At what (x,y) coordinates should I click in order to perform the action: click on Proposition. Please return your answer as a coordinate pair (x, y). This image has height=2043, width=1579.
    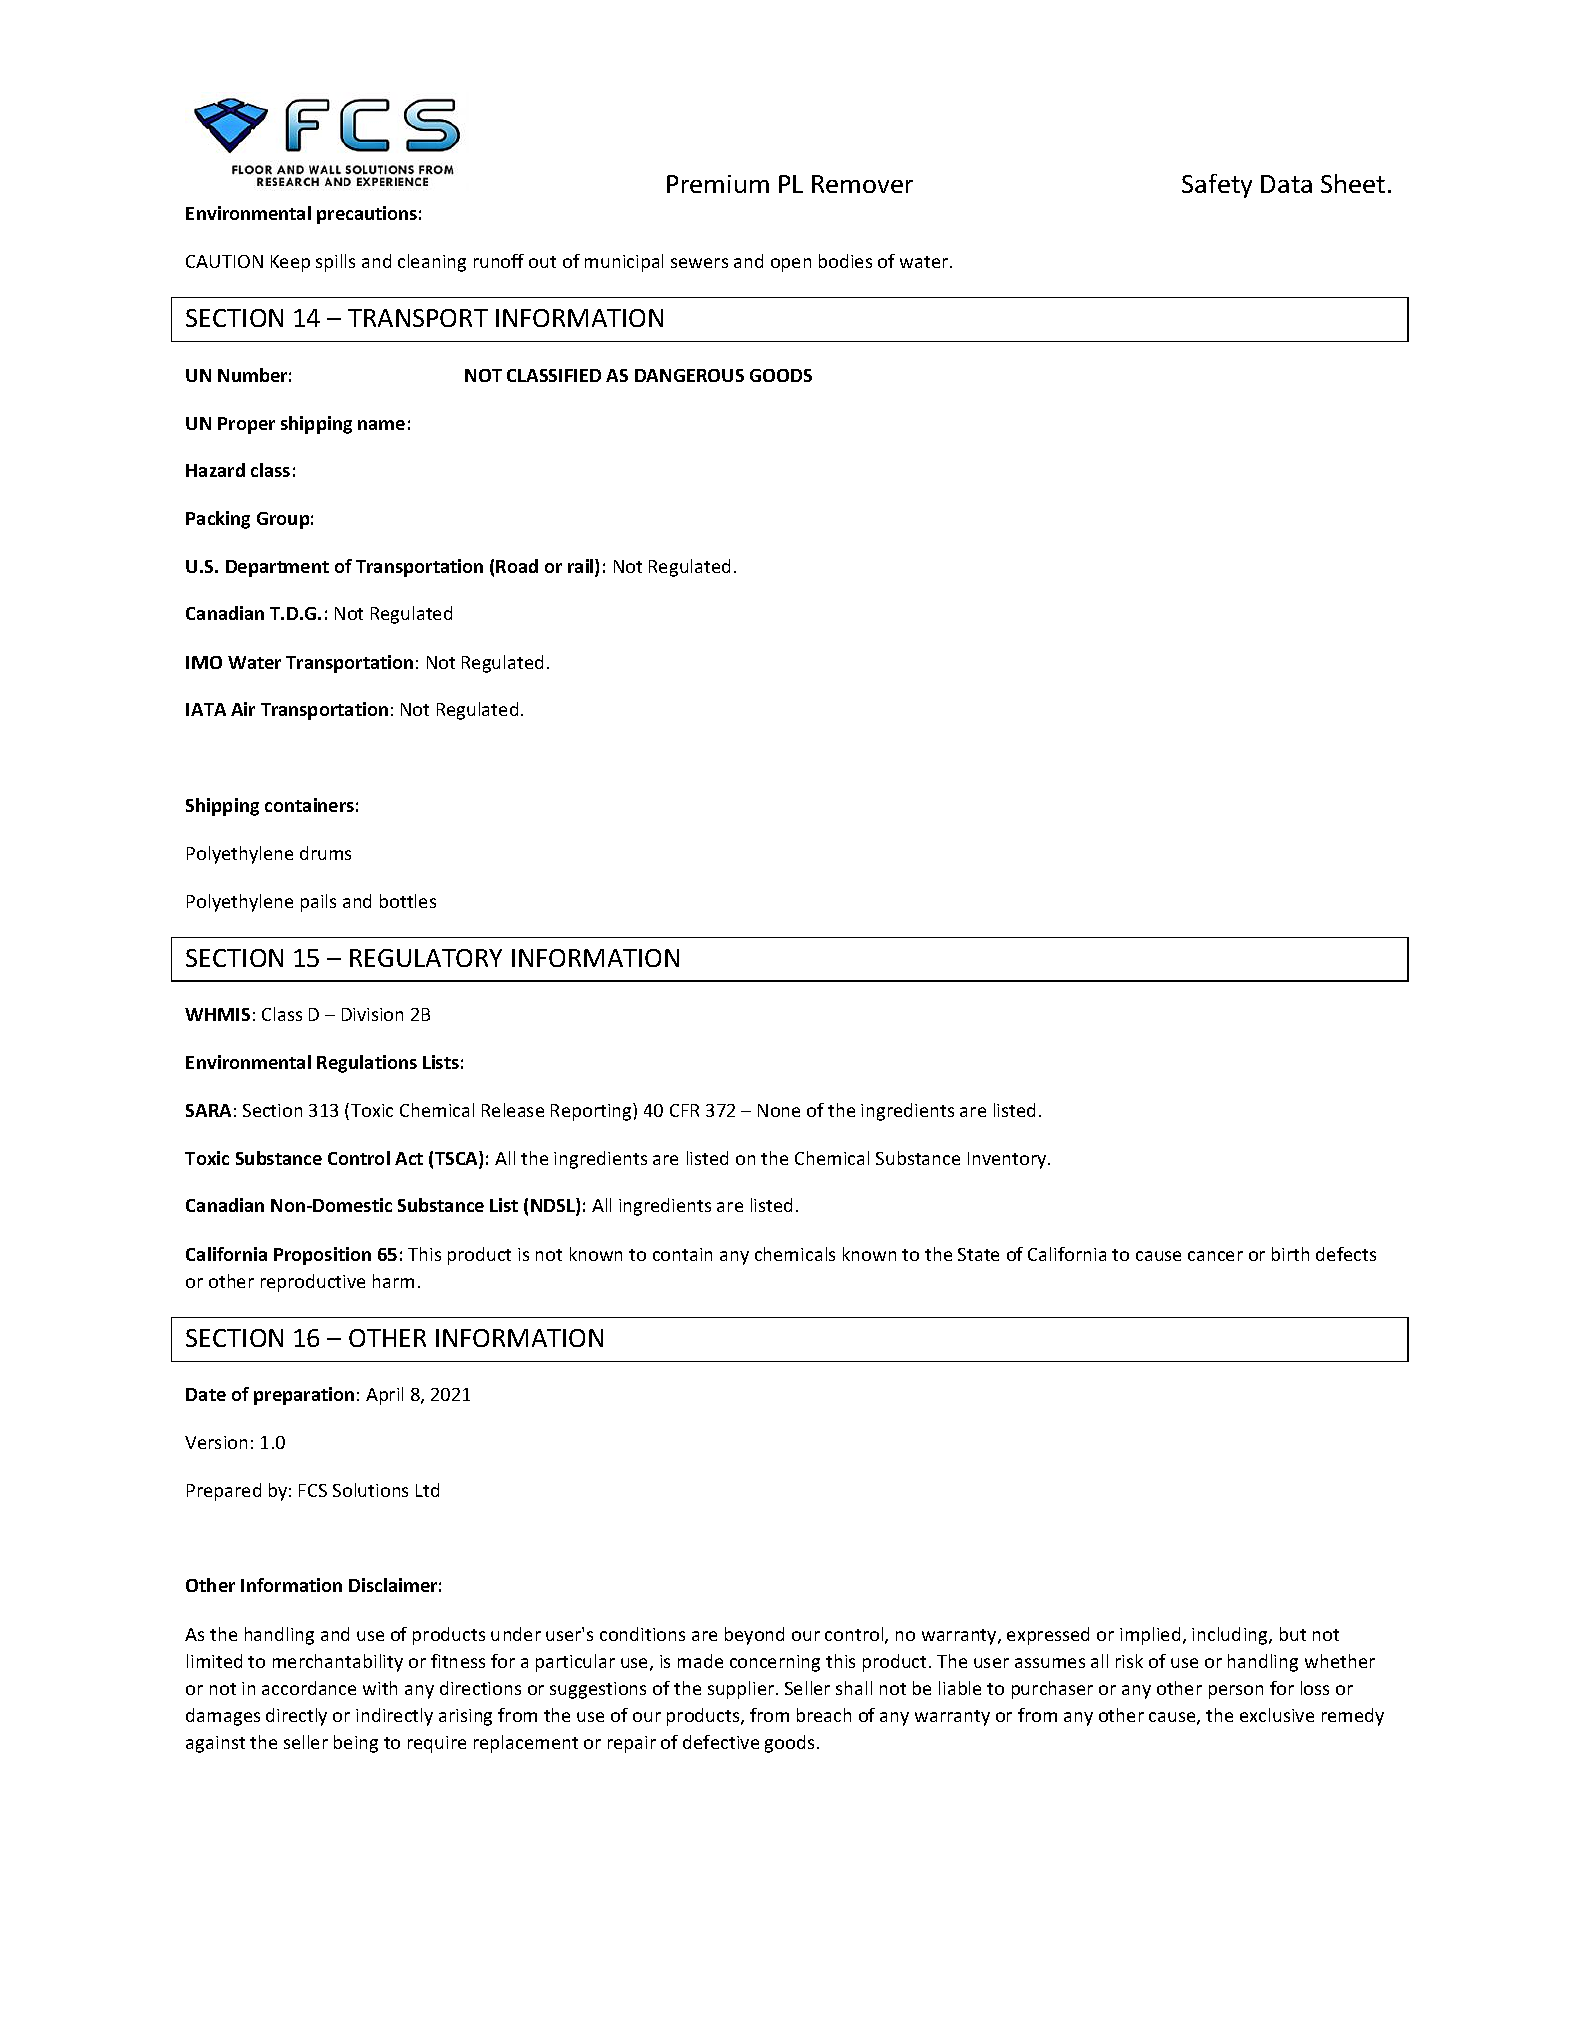
    Looking at the image, I should click on (322, 1256).
